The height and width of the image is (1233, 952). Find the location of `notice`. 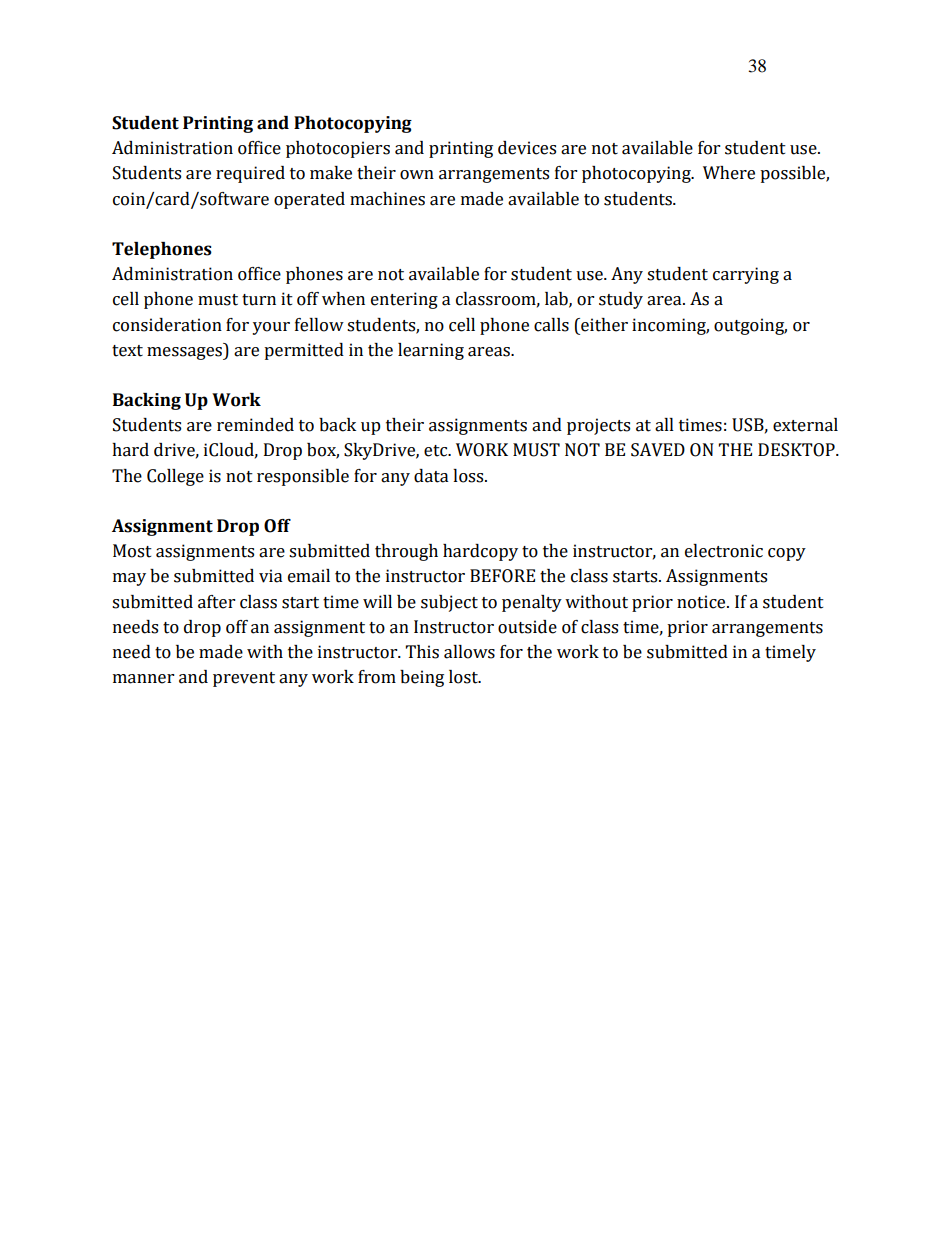

notice is located at coordinates (702, 602).
